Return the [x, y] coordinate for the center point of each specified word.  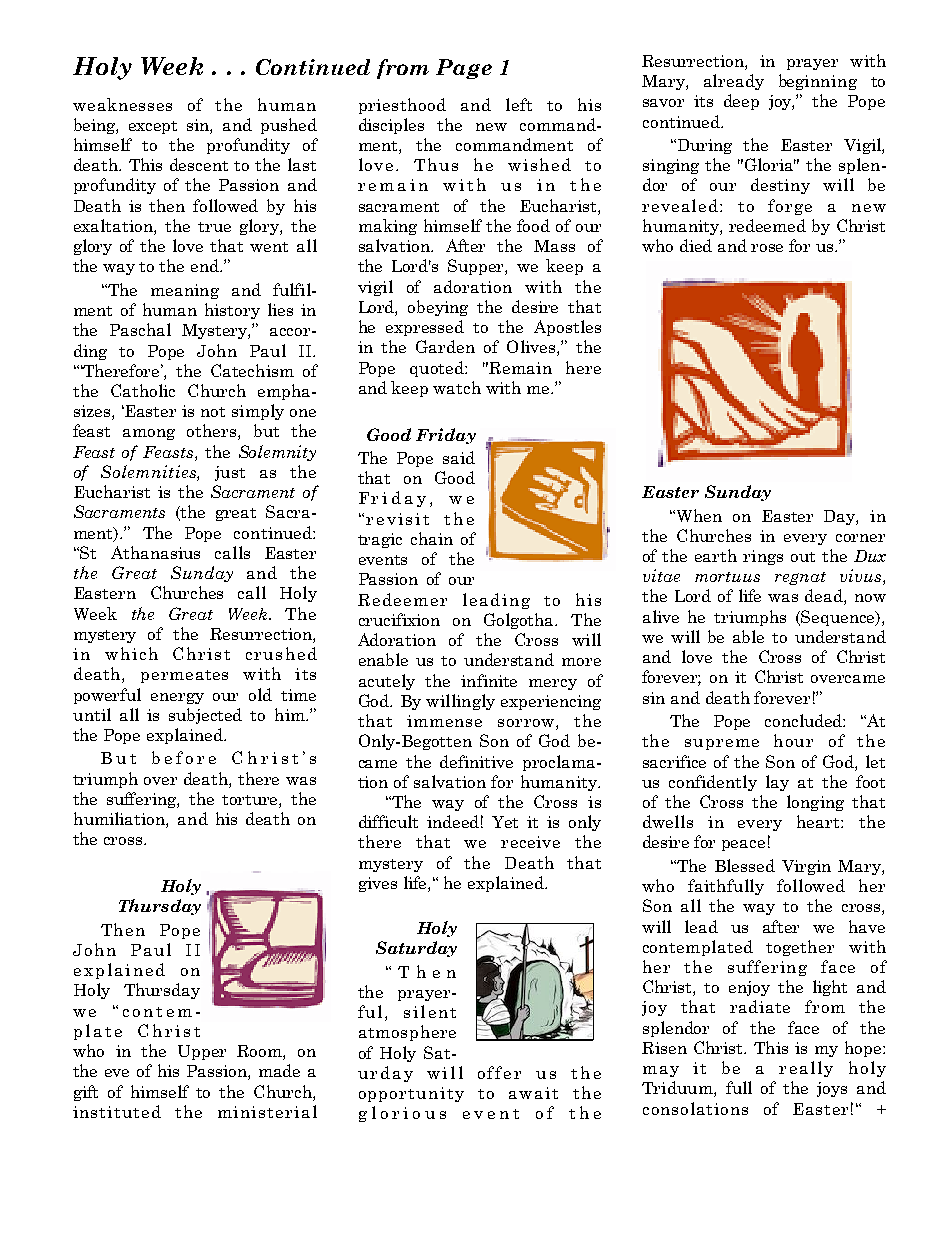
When [699, 515]
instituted [117, 1111]
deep [741, 102]
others [213, 432]
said [459, 457]
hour [793, 740]
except [153, 127]
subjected [205, 716]
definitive [476, 761]
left [519, 104]
